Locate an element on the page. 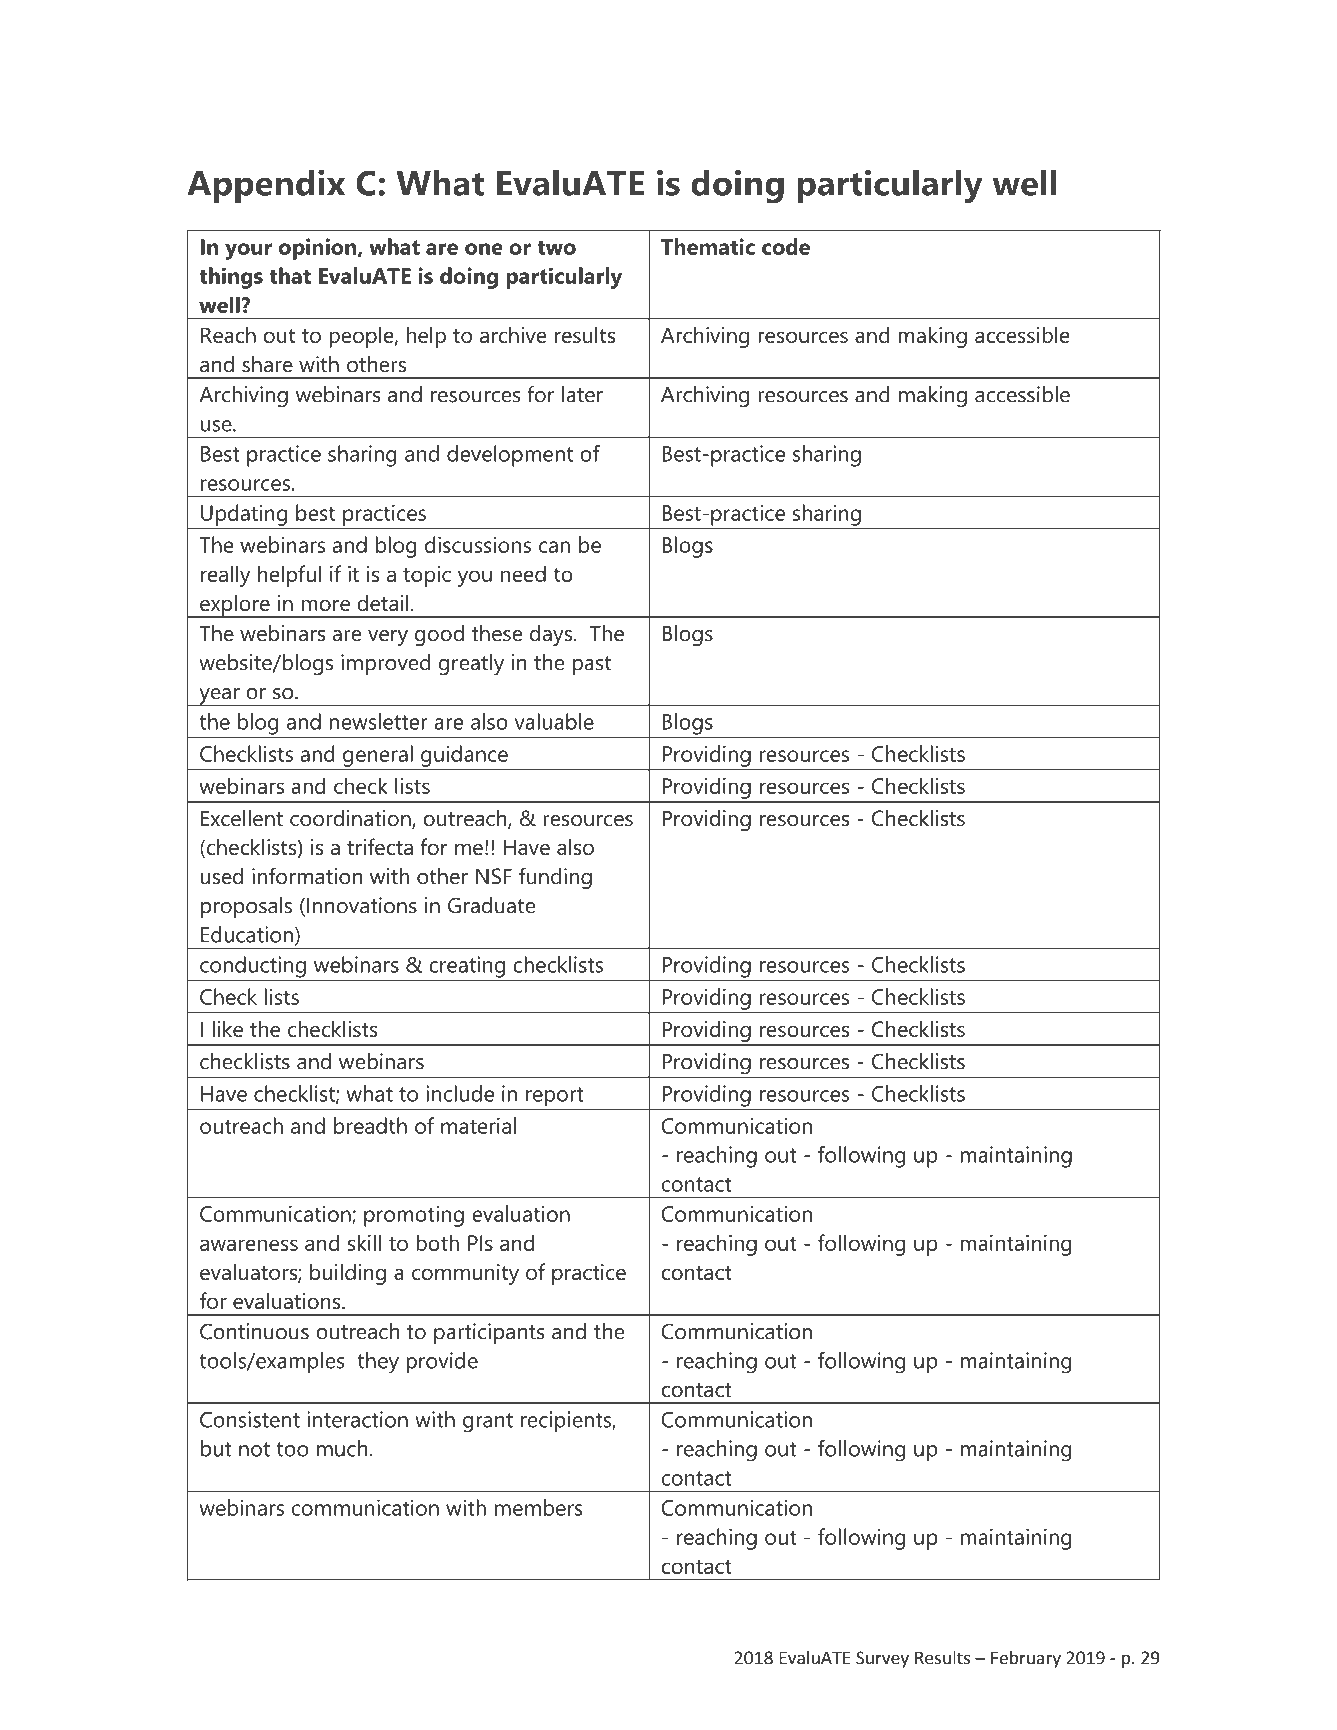  information is located at coordinates (307, 876).
